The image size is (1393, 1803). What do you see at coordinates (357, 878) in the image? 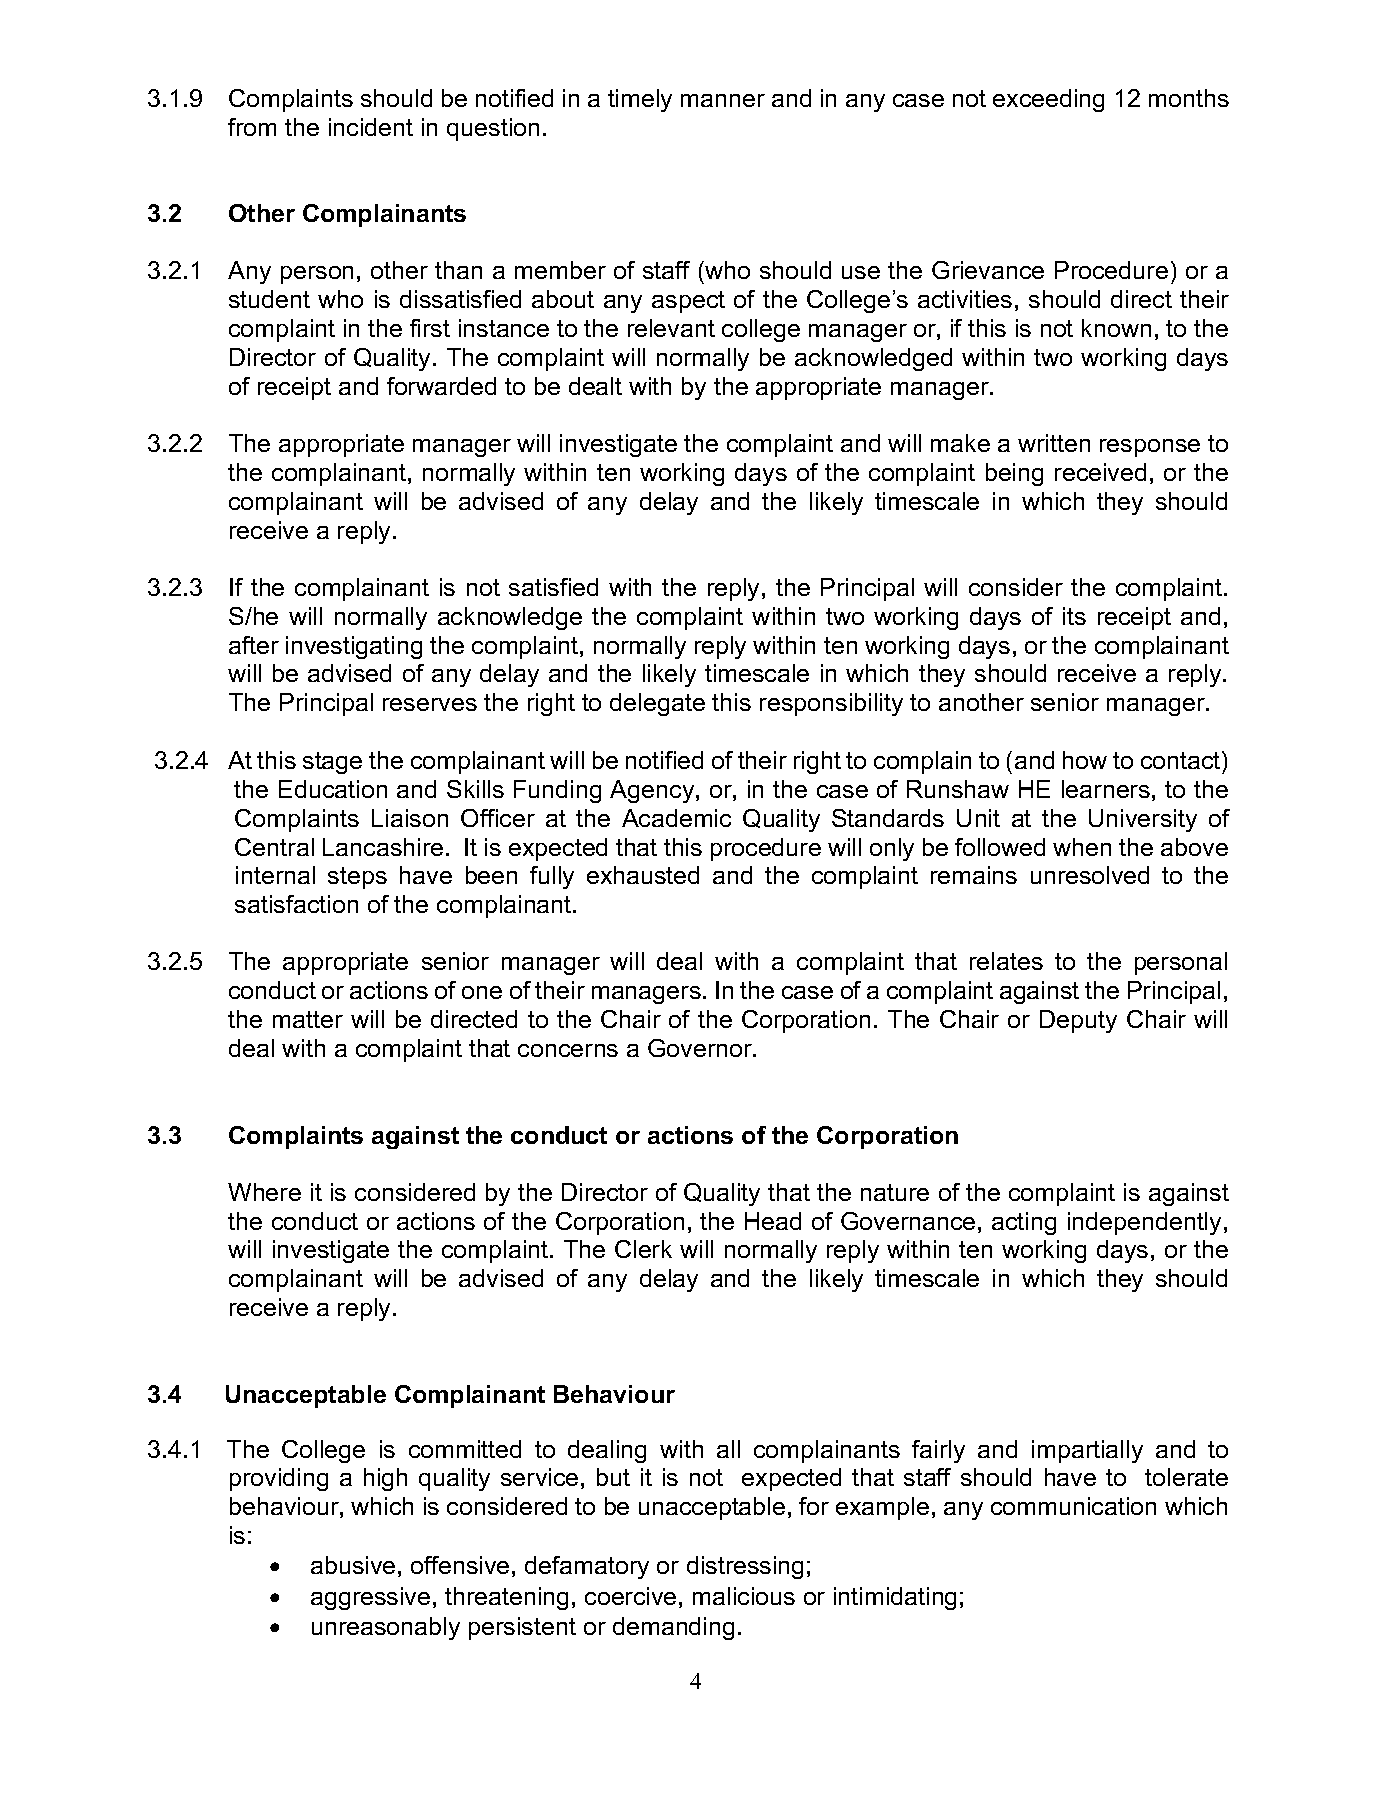
I see `steps` at bounding box center [357, 878].
